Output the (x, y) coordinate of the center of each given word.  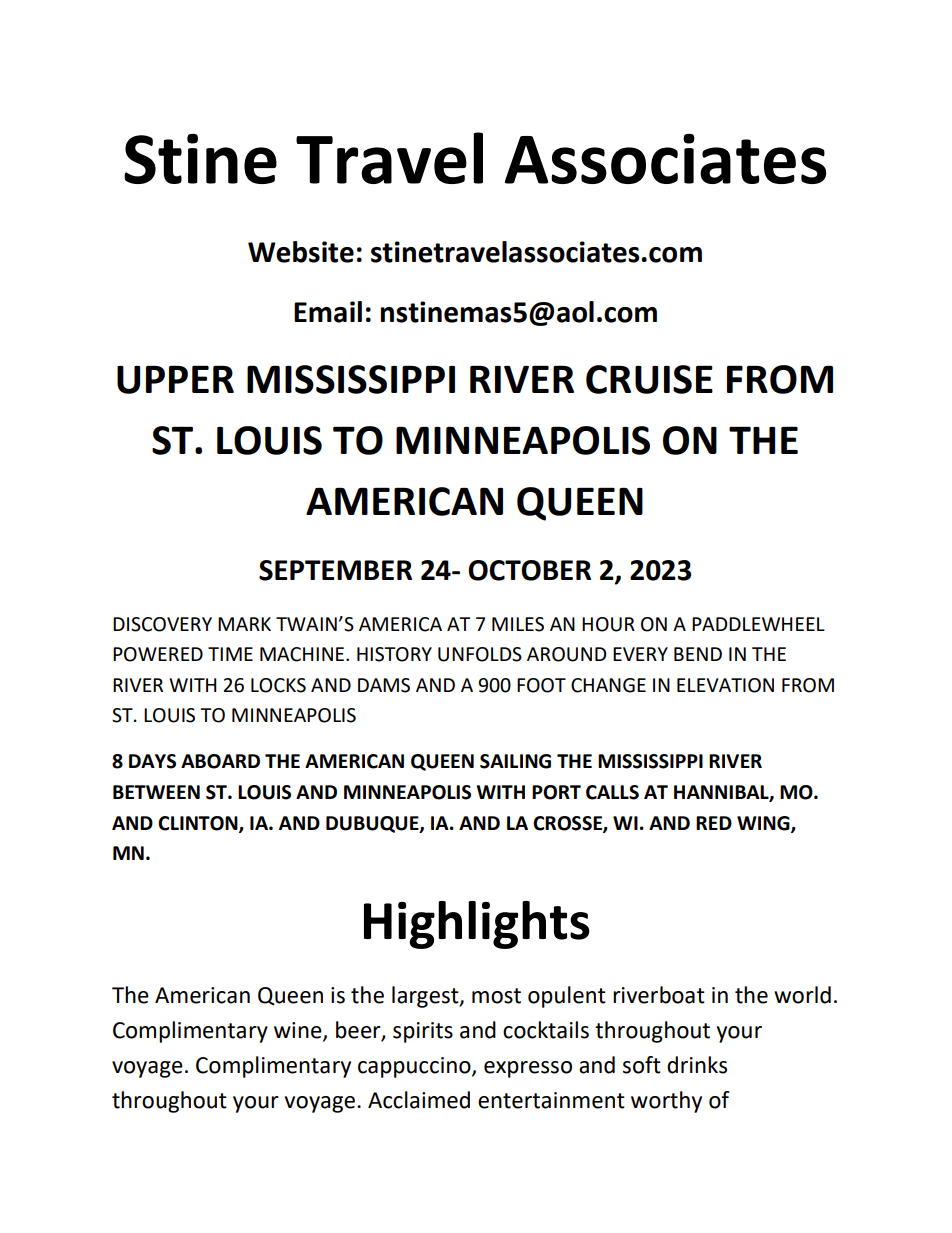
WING (764, 824)
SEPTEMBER (335, 570)
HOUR (608, 624)
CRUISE (649, 379)
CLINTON (199, 824)
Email (328, 312)
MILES (518, 624)
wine (299, 1031)
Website (301, 252)
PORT (556, 792)
